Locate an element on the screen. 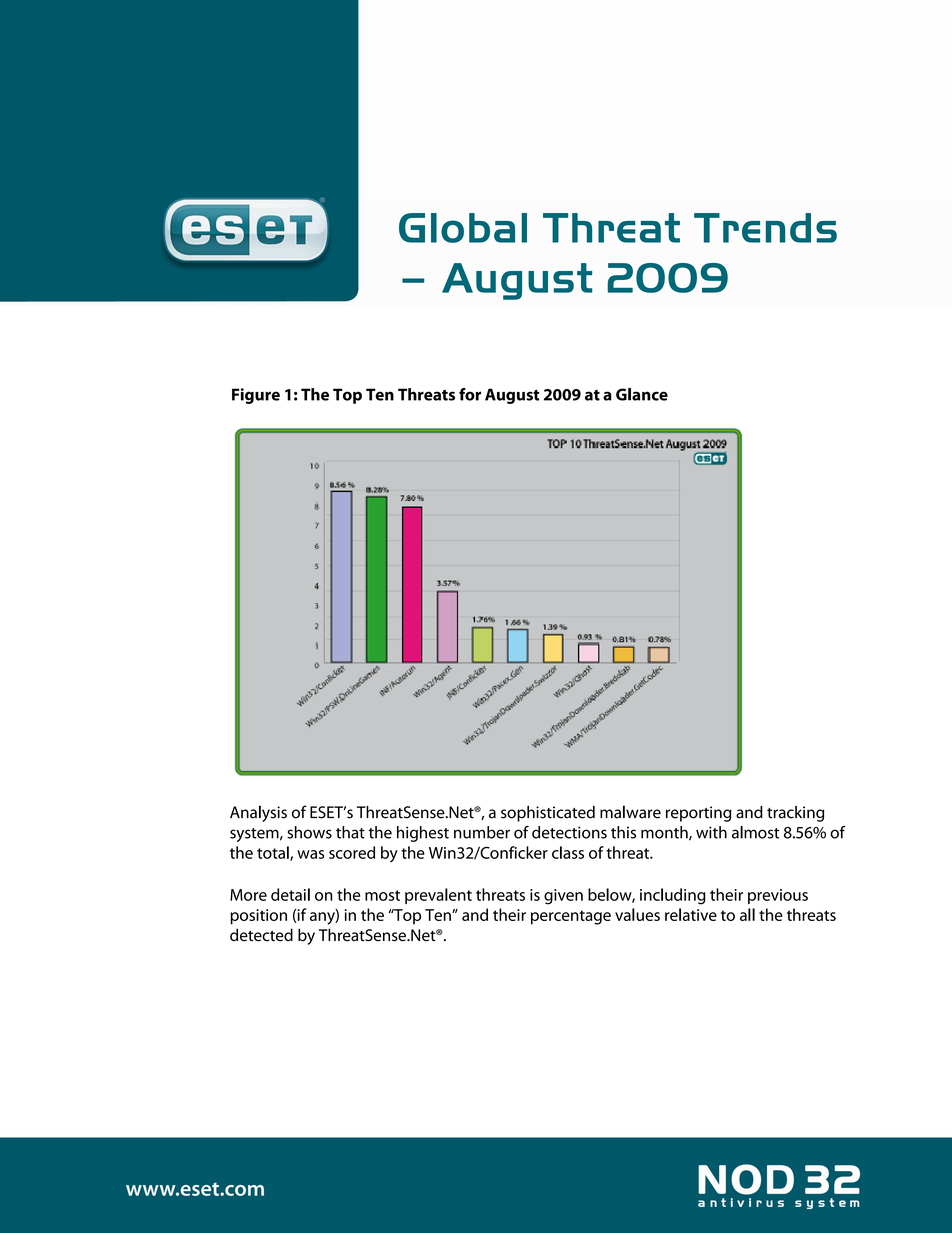  Global is located at coordinates (463, 228).
